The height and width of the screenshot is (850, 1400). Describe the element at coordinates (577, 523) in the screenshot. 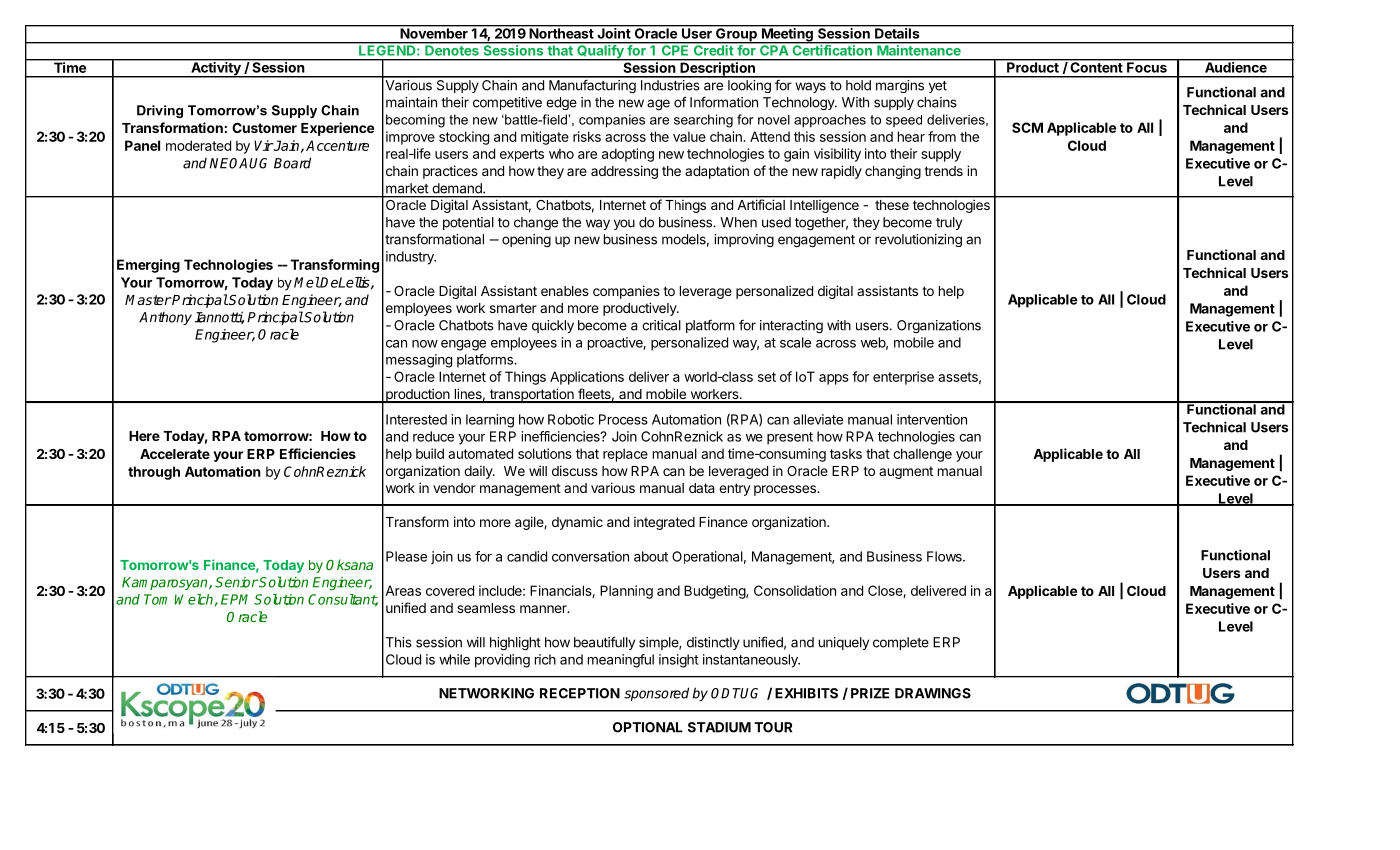

I see `dynamic` at that location.
